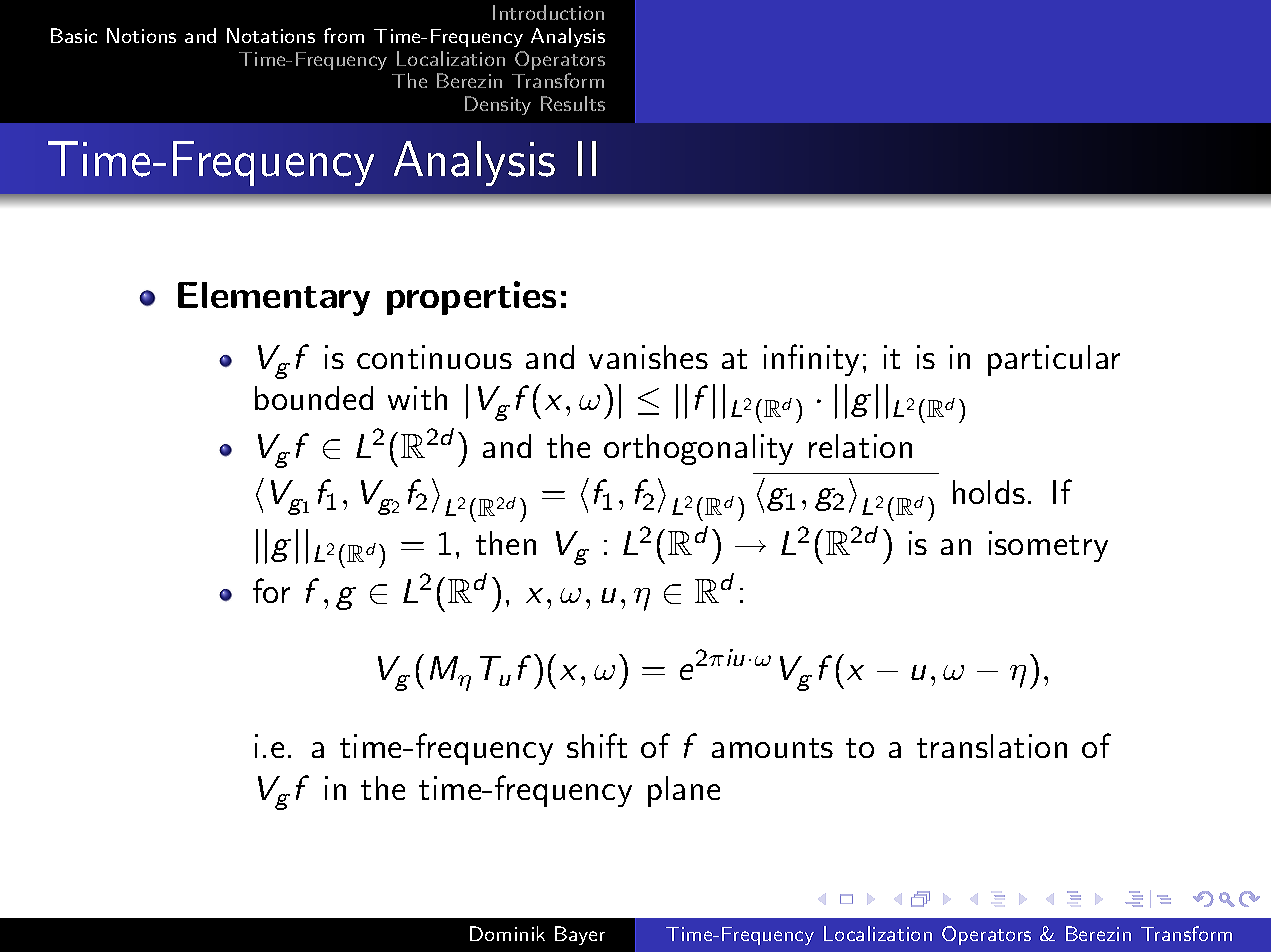  Describe the element at coordinates (274, 299) in the screenshot. I see `Elementary` at that location.
